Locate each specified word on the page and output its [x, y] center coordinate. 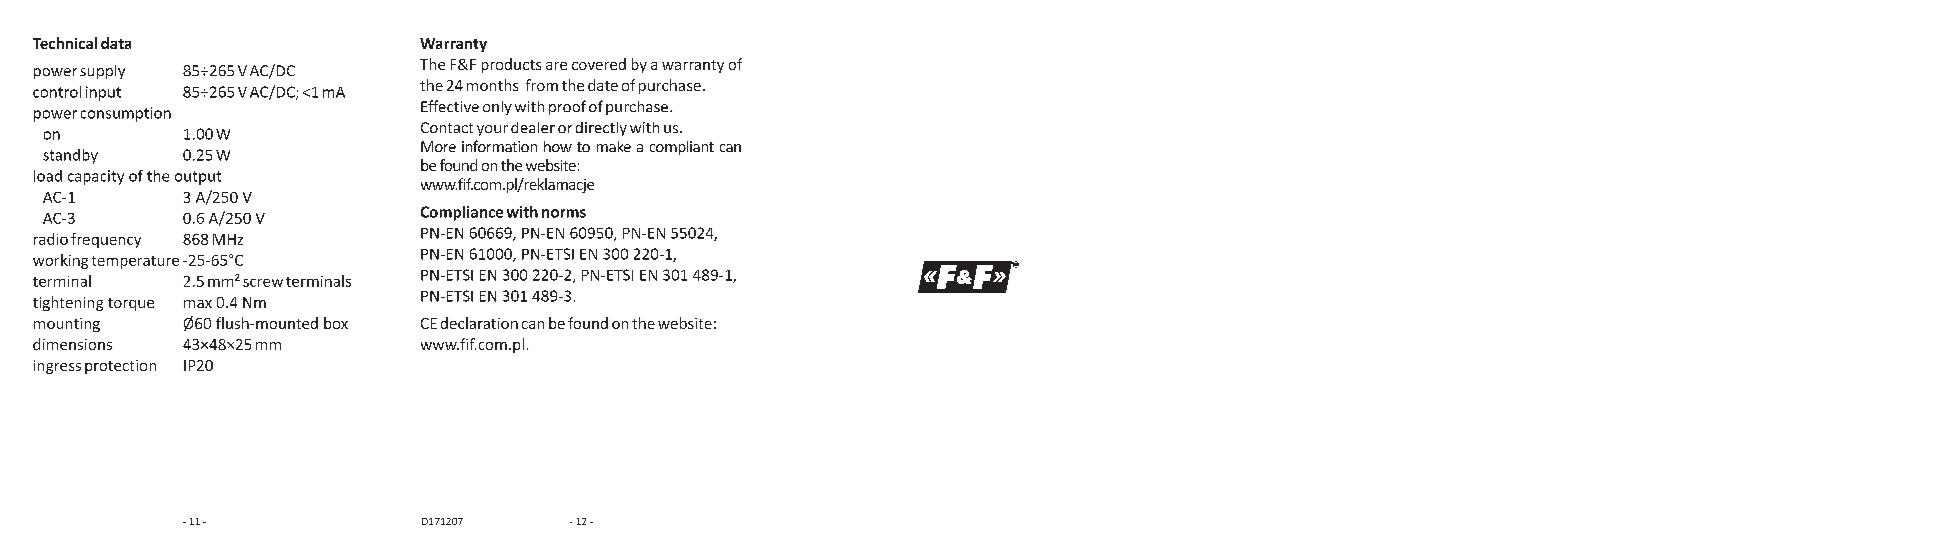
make [614, 146]
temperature [135, 262]
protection [120, 367]
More [438, 146]
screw [263, 283]
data [116, 43]
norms [564, 213]
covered [599, 64]
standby [70, 156]
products [511, 65]
